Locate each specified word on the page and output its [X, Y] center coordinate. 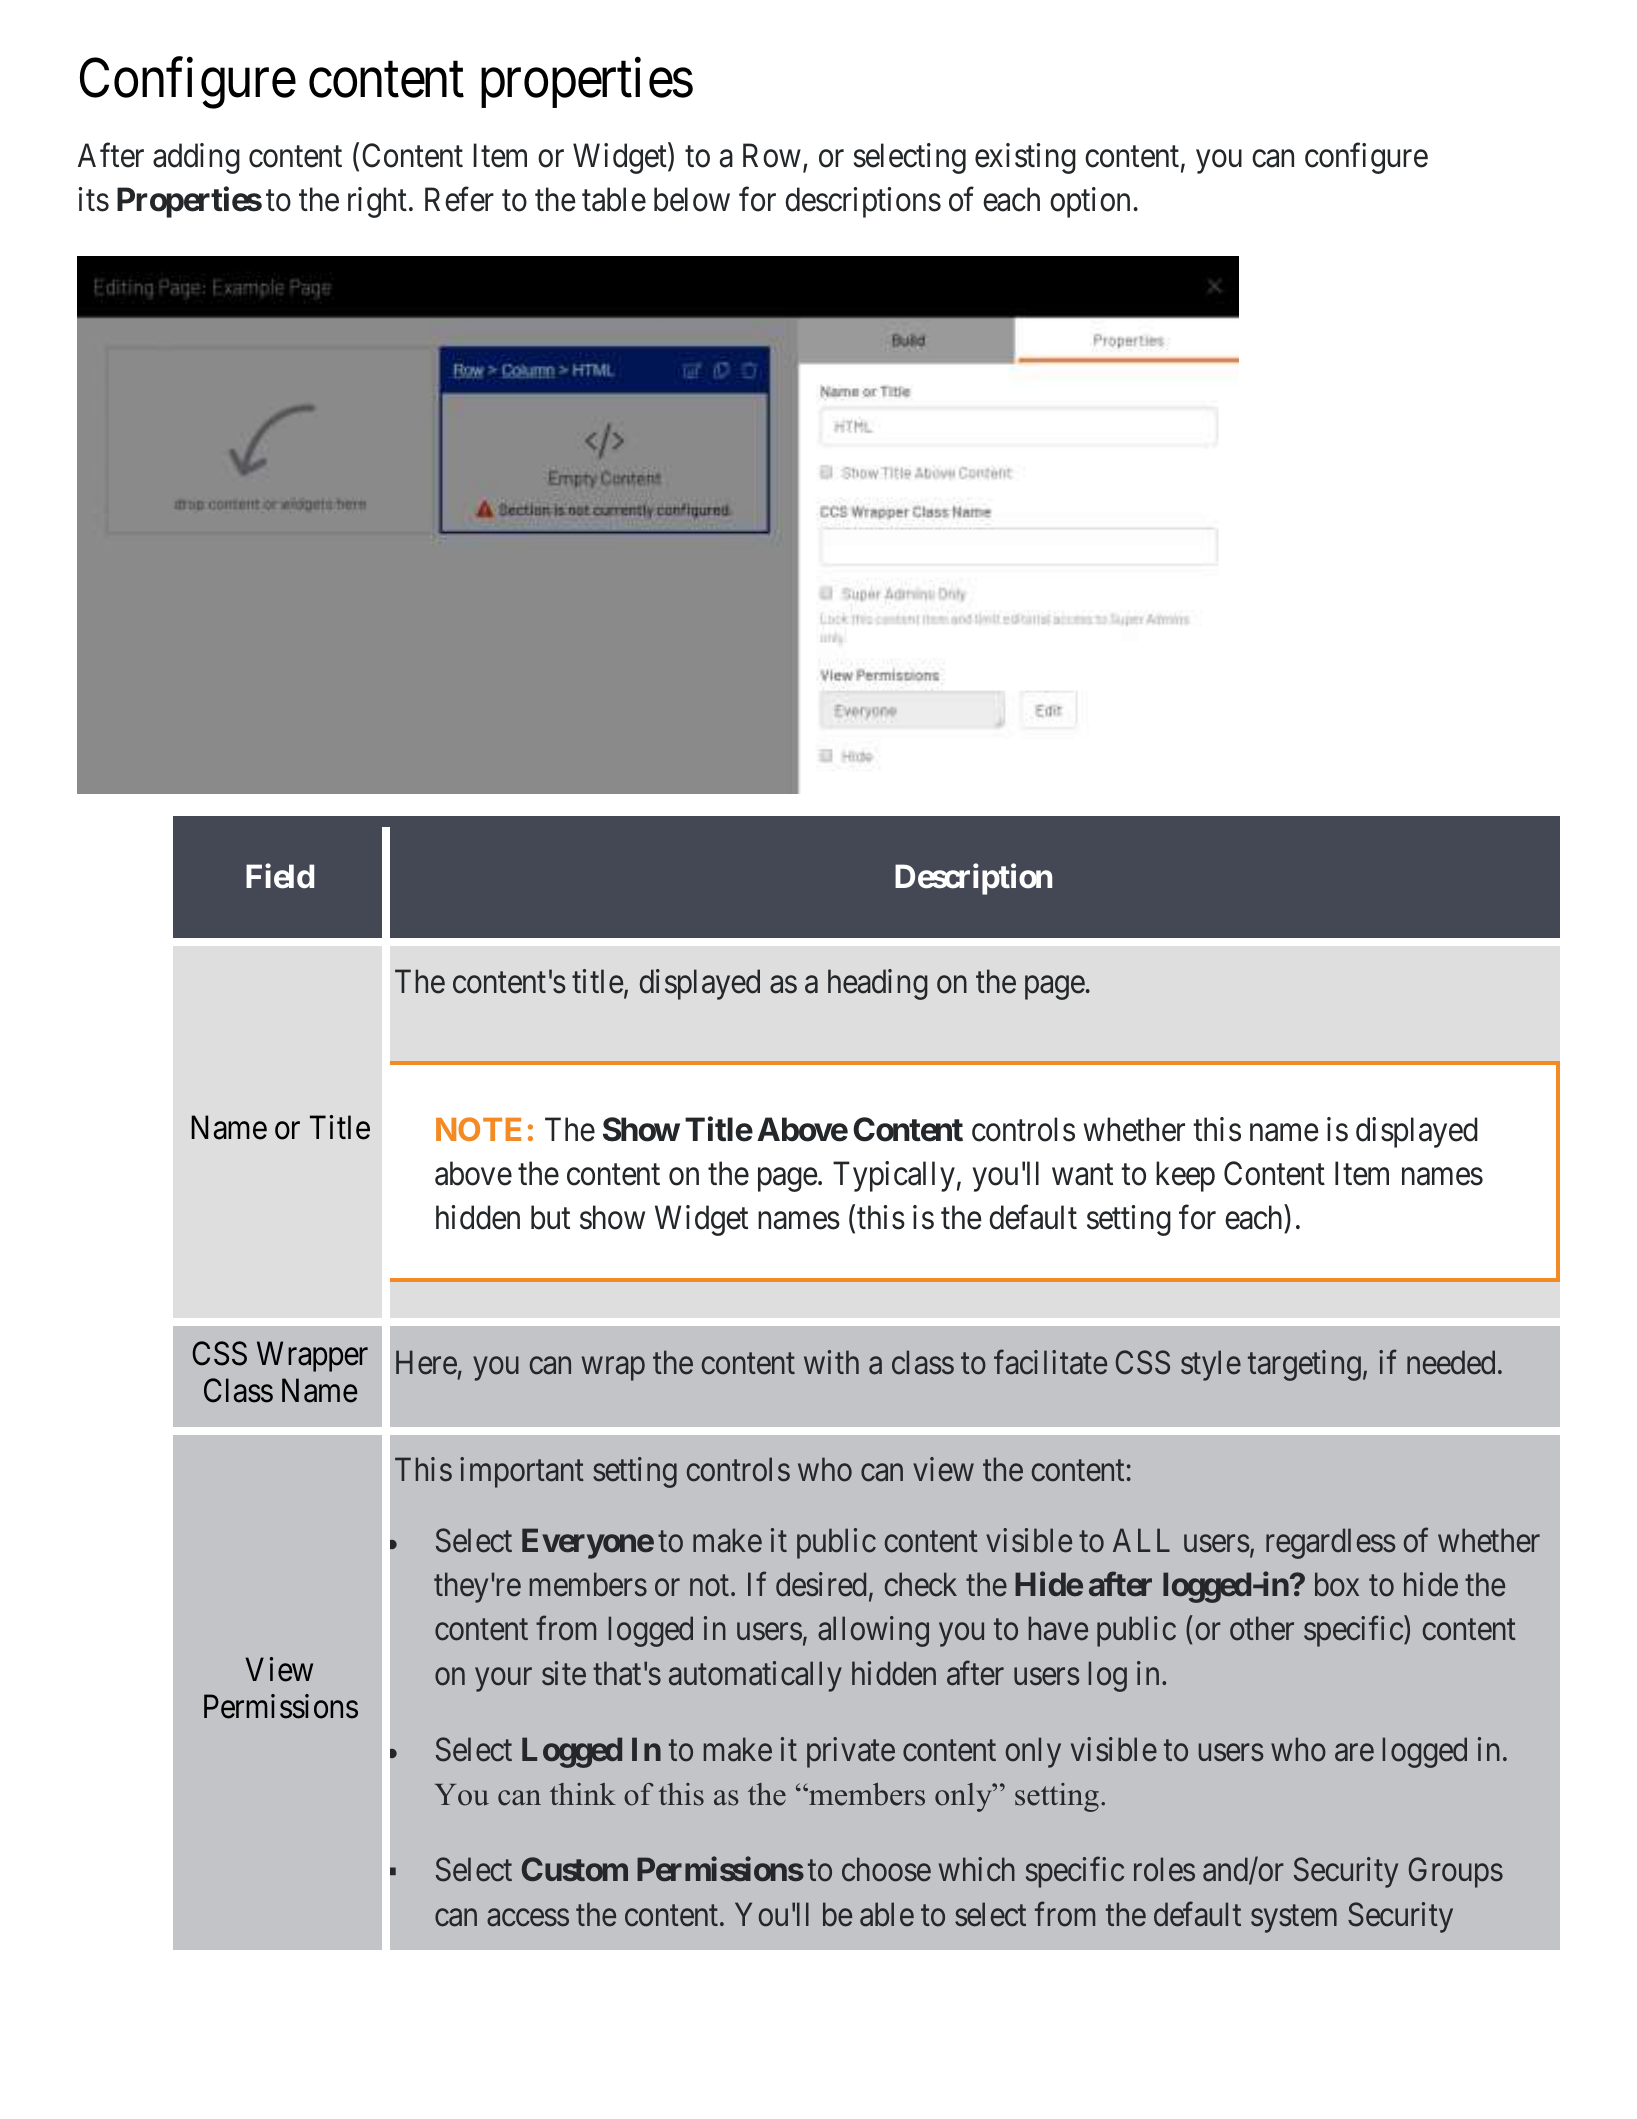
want [1082, 1175]
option [1090, 202]
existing [1025, 158]
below [692, 199]
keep [1185, 1176]
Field [280, 876]
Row [772, 156]
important [522, 1472]
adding [196, 158]
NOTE [478, 1129]
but [550, 1217]
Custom [575, 1869]
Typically [894, 1176]
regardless [1330, 1543]
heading [878, 984]
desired [821, 1585]
